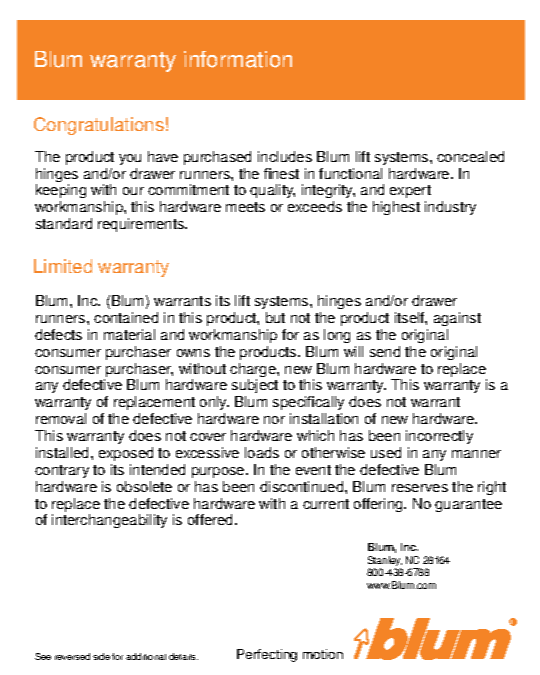 Image resolution: width=540 pixels, height=675 pixels. What do you see at coordinates (323, 654) in the screenshot?
I see `motion` at bounding box center [323, 654].
